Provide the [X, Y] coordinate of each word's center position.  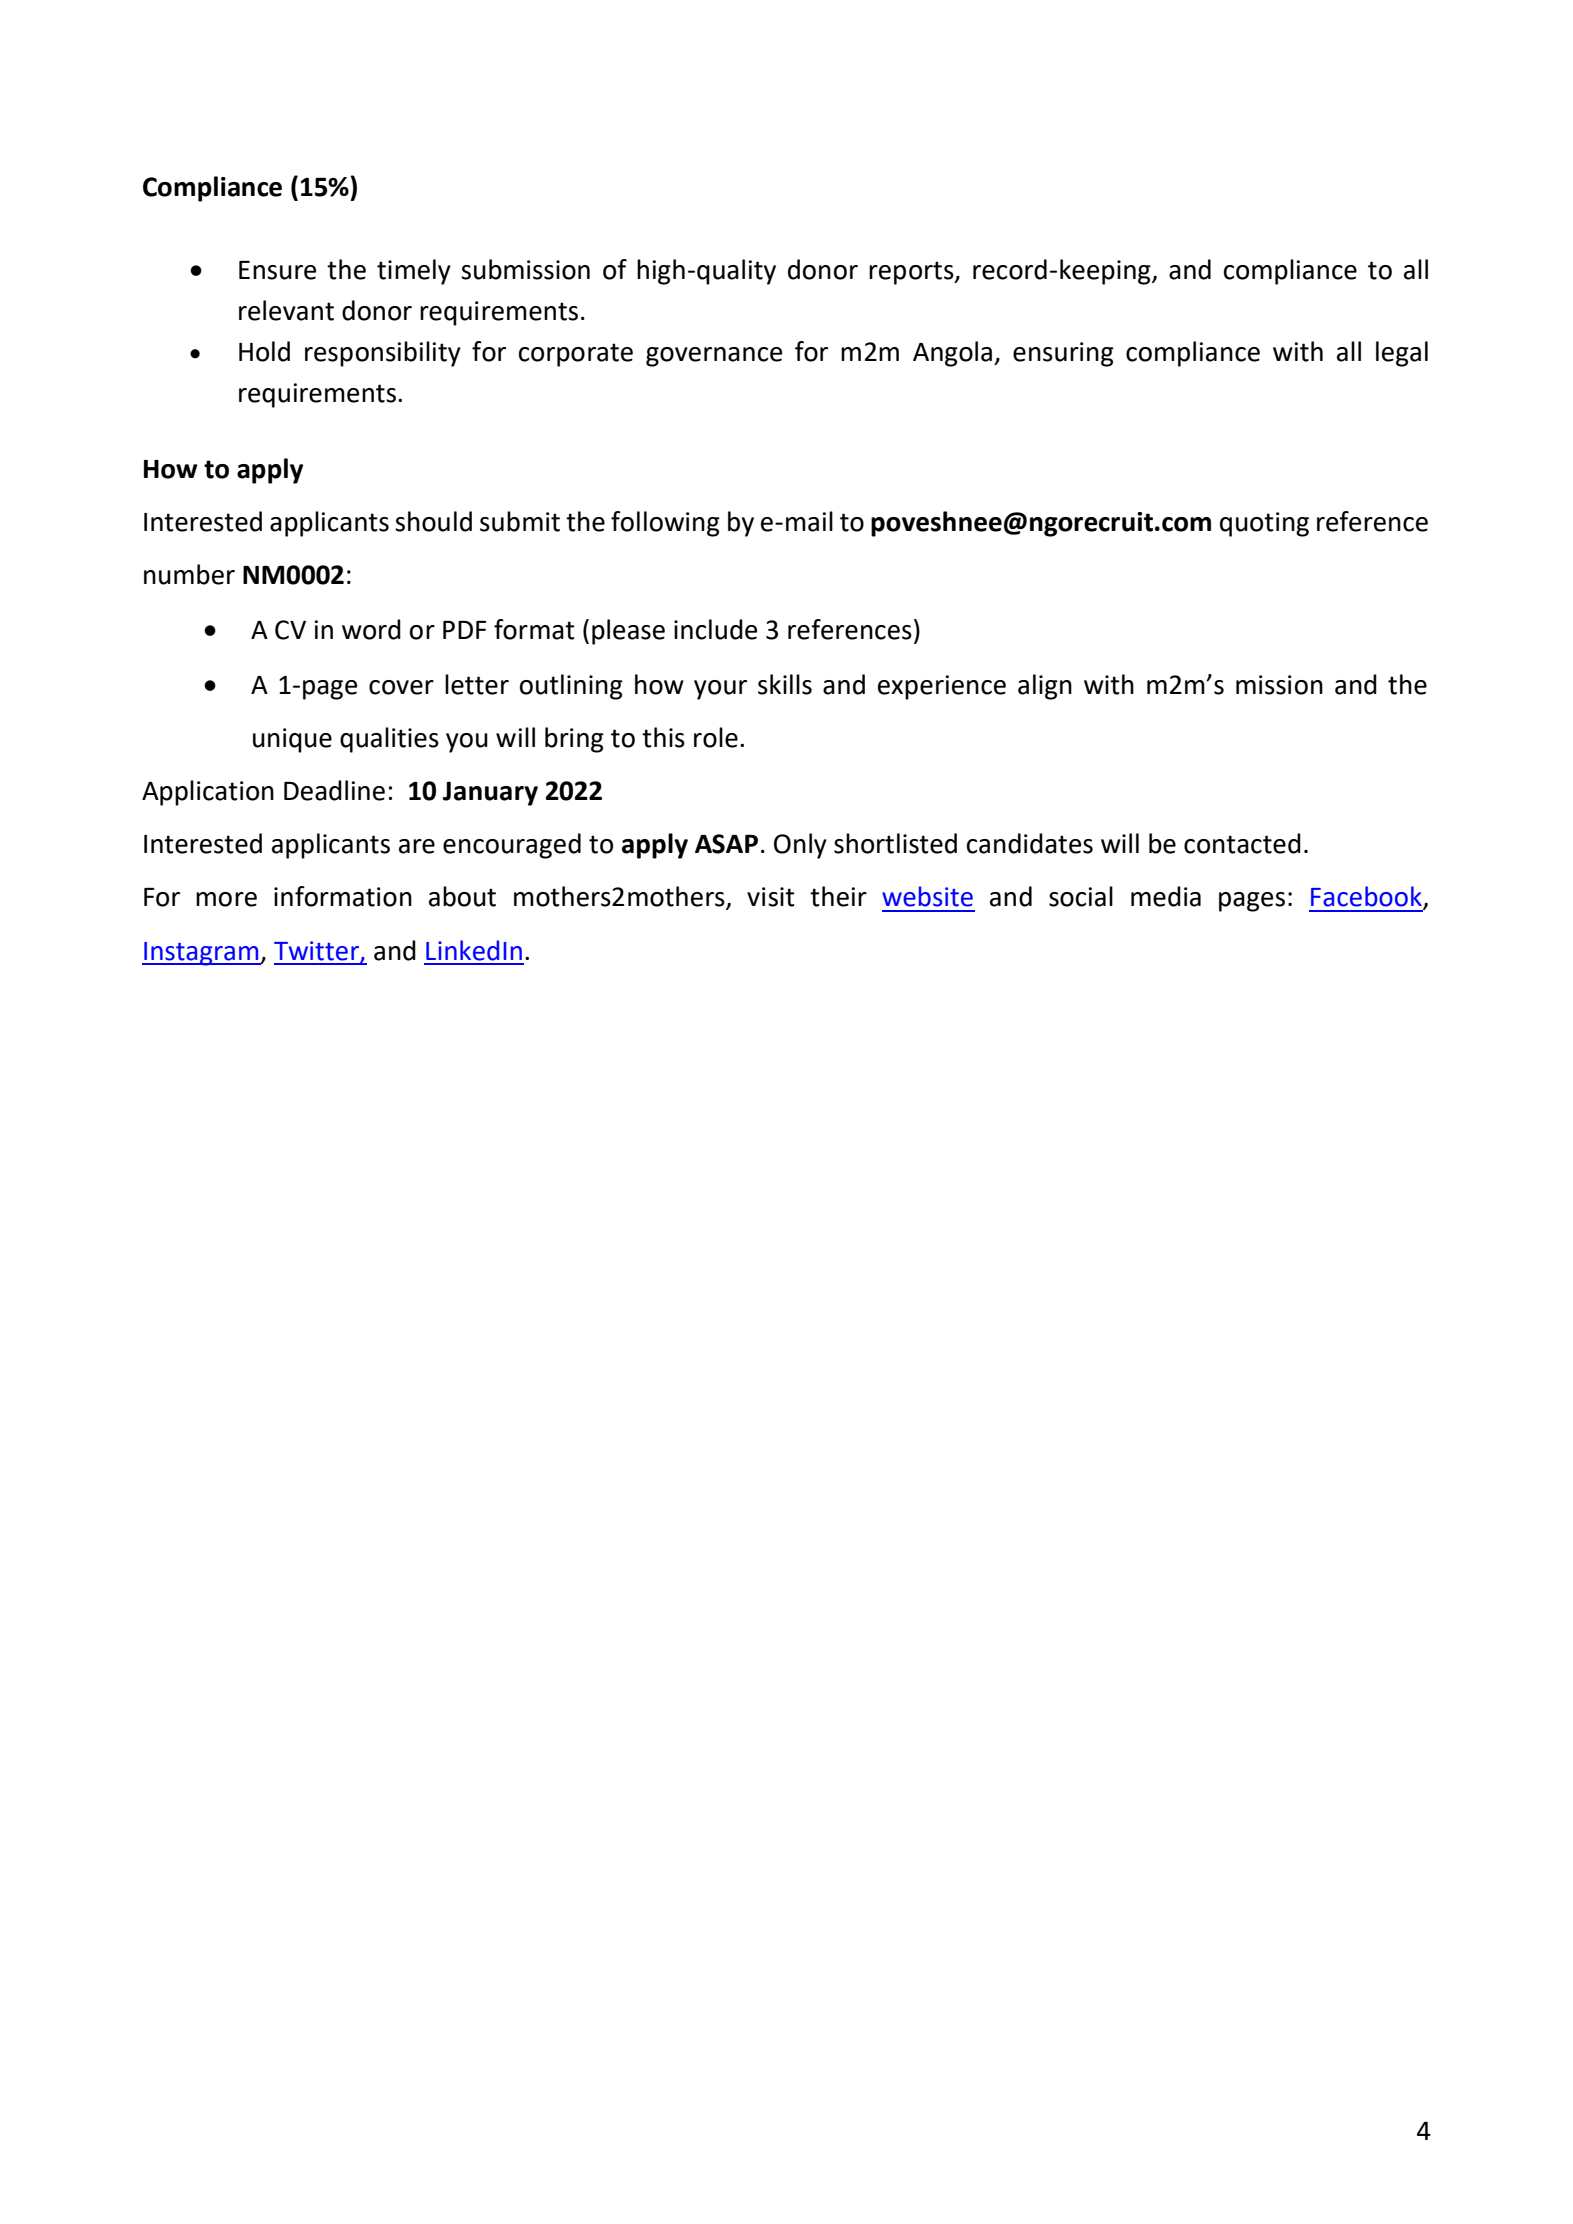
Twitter [317, 951]
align [1045, 687]
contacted [1242, 843]
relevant [286, 310]
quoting [1264, 524]
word [371, 629]
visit [771, 897]
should [433, 521]
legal [1402, 354]
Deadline [334, 790]
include [715, 629]
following [665, 524]
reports [912, 273]
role [716, 737]
